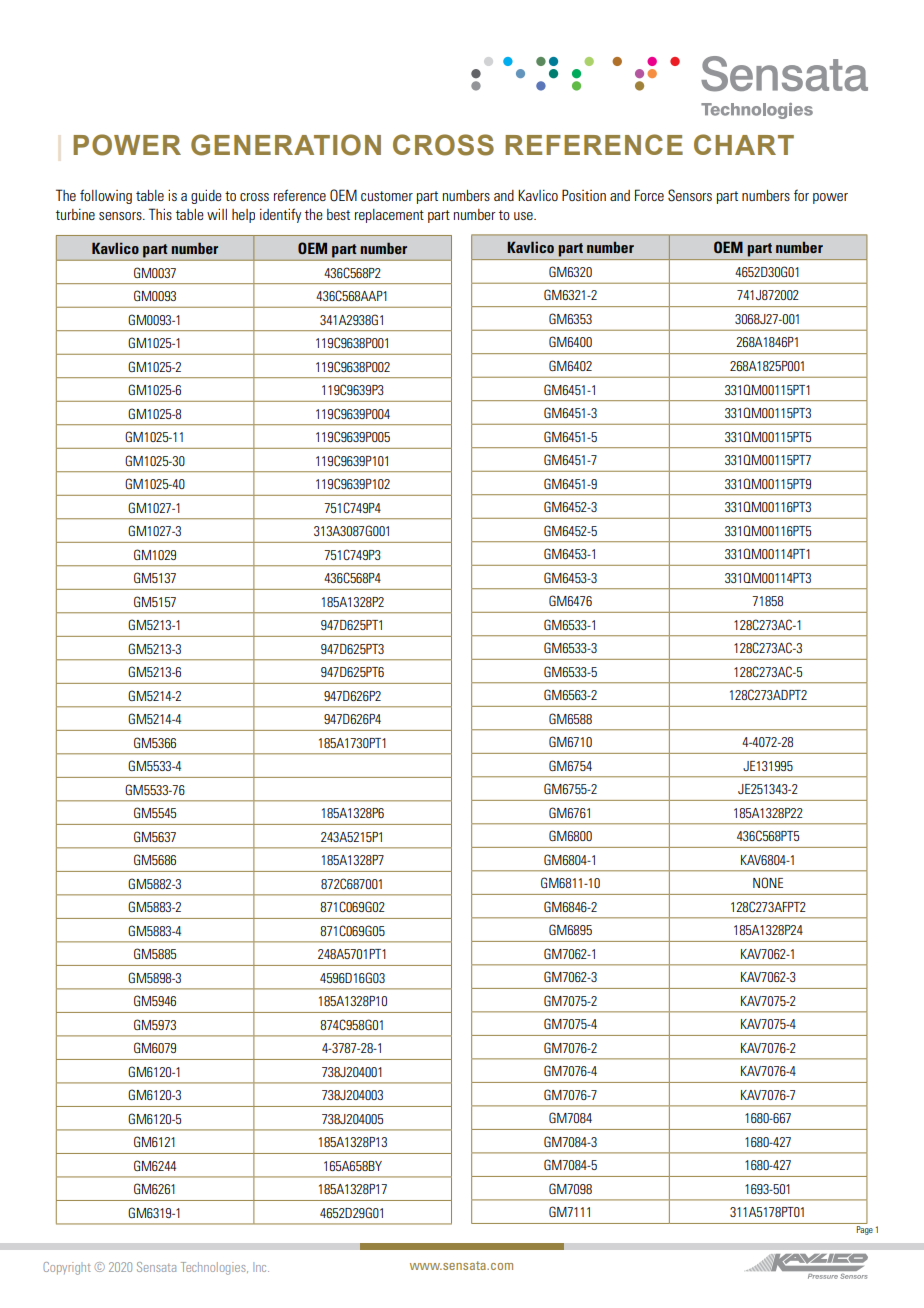  What do you see at coordinates (338, 214) in the screenshot?
I see `best` at bounding box center [338, 214].
